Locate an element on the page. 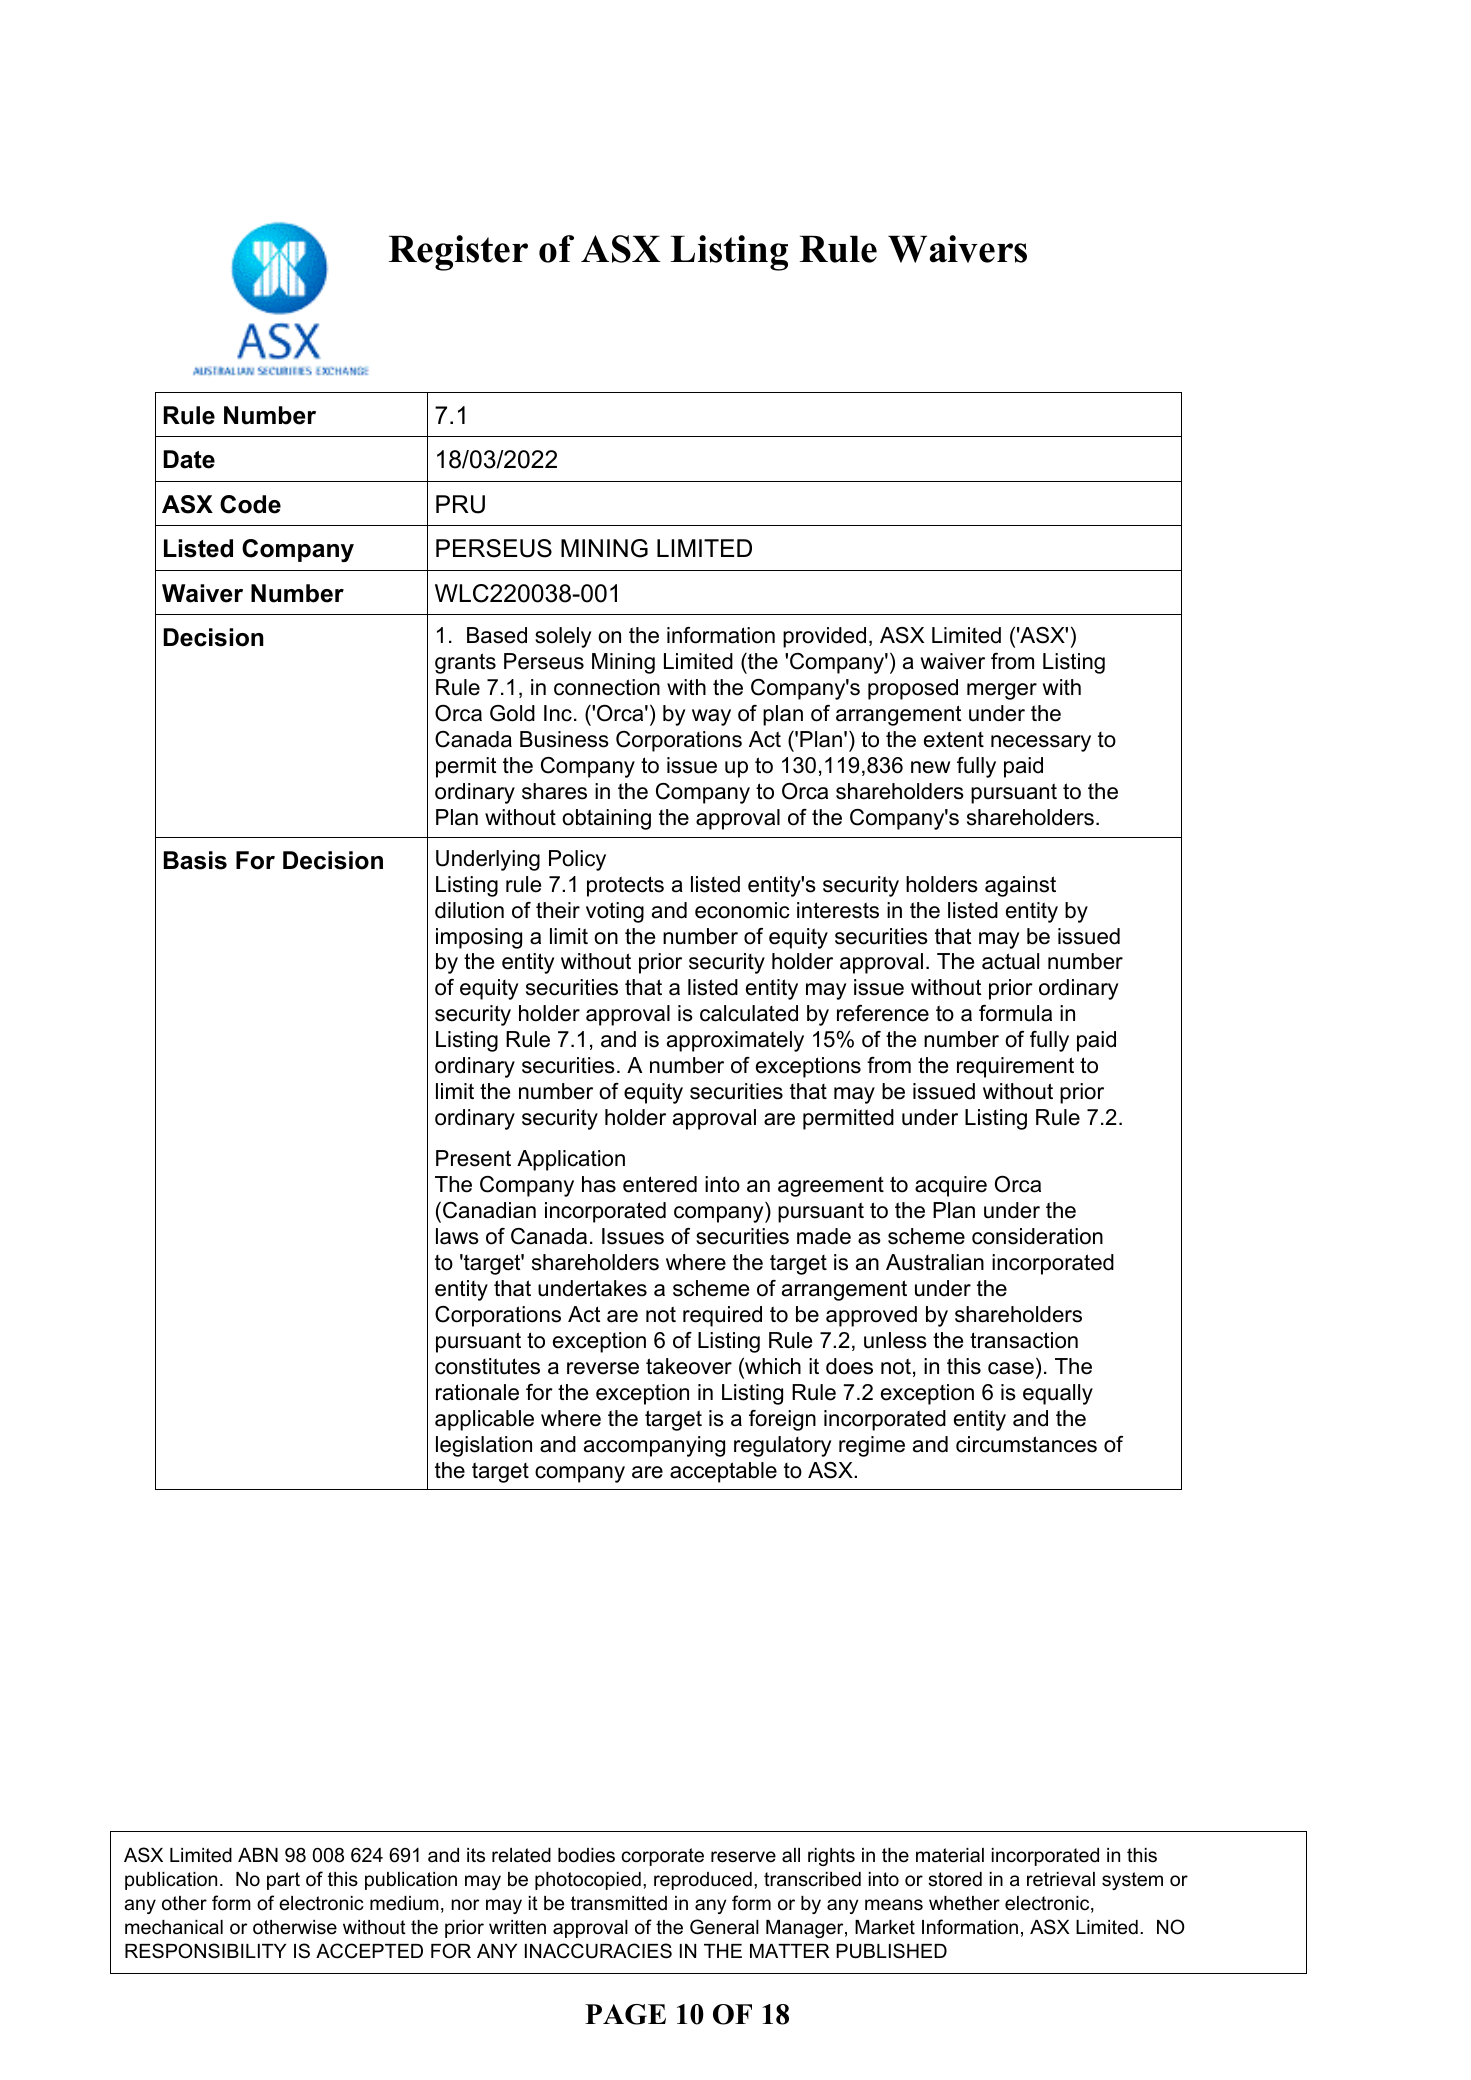 Image resolution: width=1471 pixels, height=2080 pixels. whether is located at coordinates (964, 1903).
